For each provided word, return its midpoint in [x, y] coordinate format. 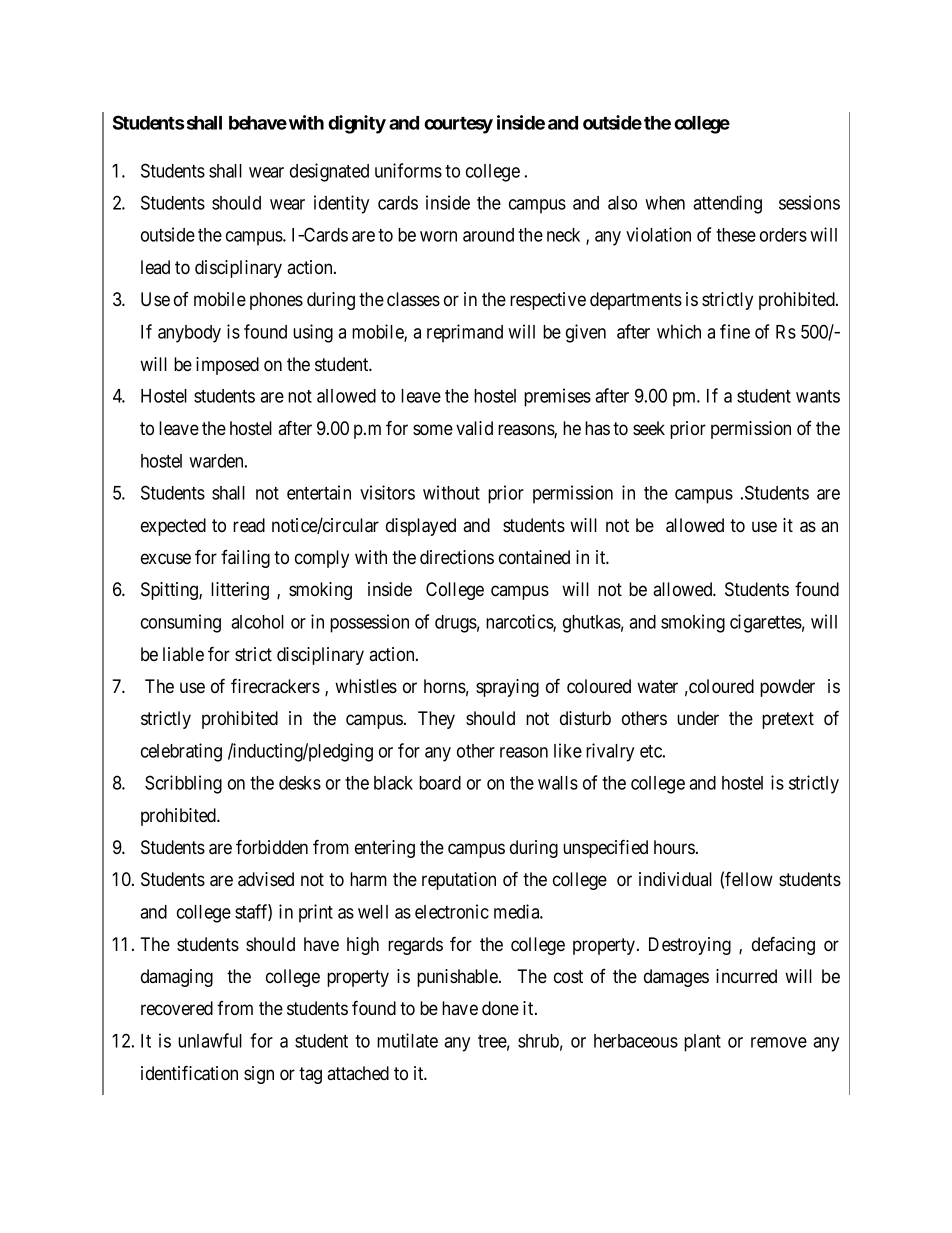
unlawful [210, 1040]
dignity [357, 124]
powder [787, 688]
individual [675, 879]
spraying [507, 688]
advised [266, 879]
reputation [459, 881]
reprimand [465, 333]
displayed [421, 527]
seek [649, 428]
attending [727, 204]
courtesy [458, 125]
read [249, 525]
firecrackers [275, 685]
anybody [189, 334]
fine [735, 331]
